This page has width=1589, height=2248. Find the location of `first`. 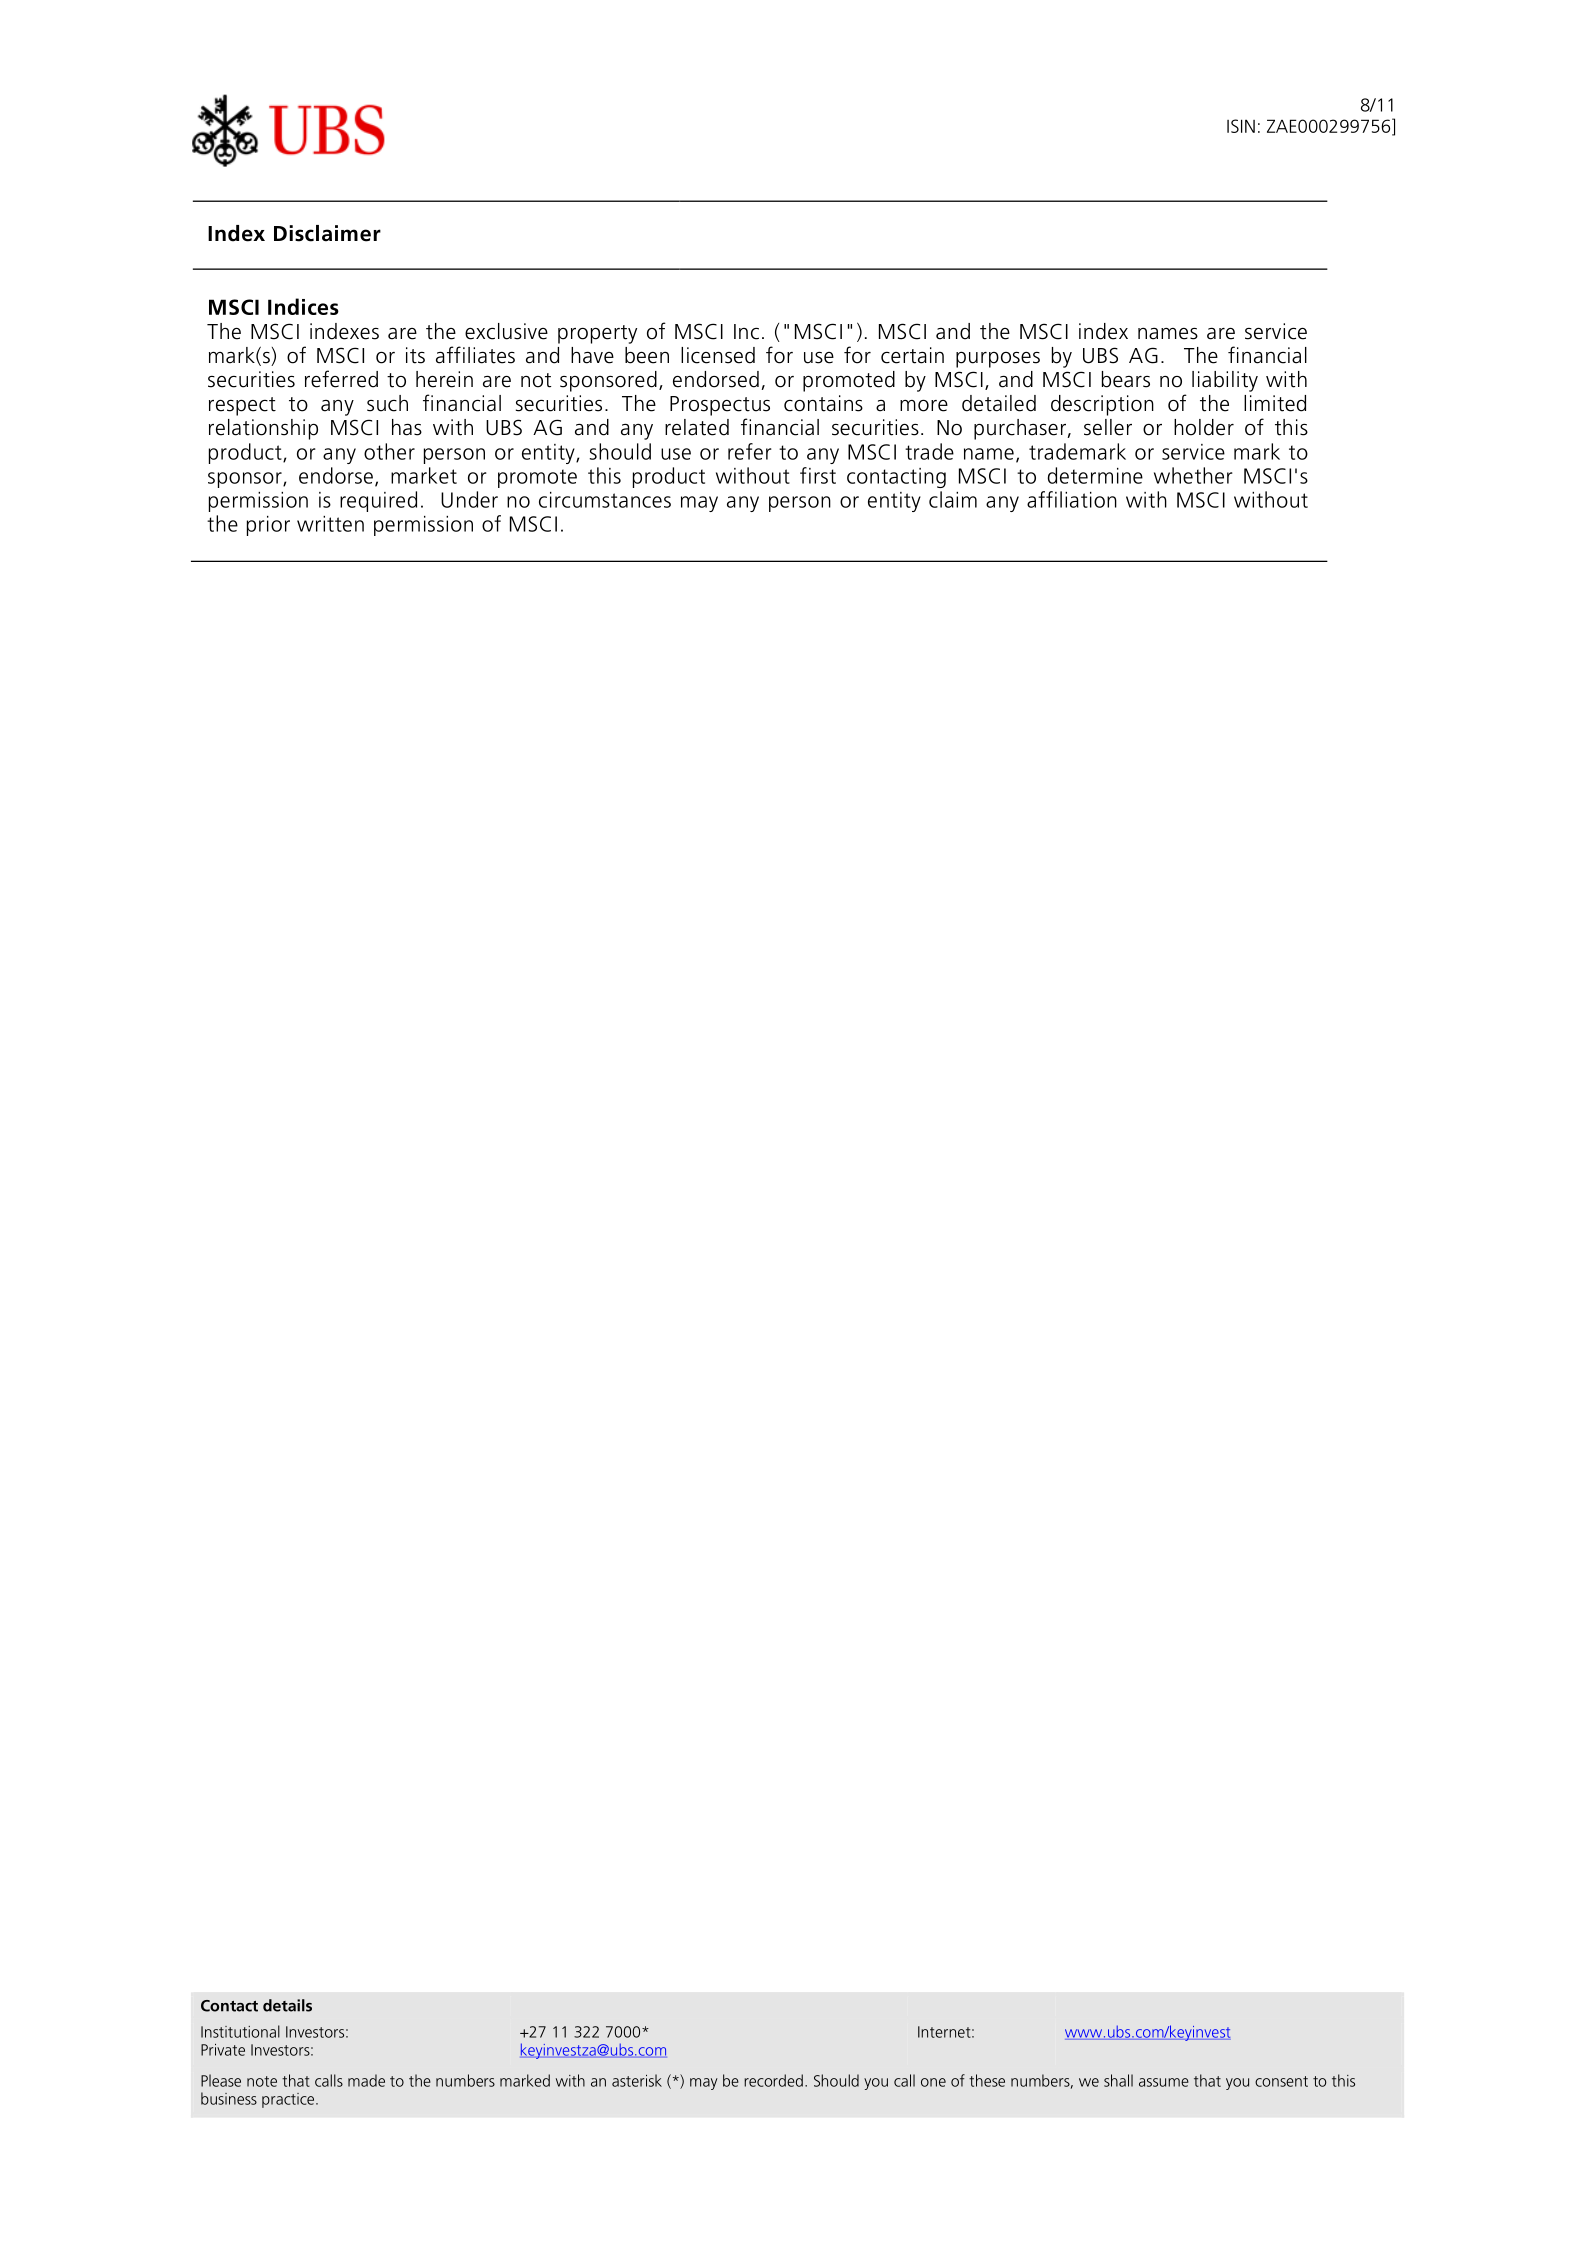

first is located at coordinates (818, 475).
